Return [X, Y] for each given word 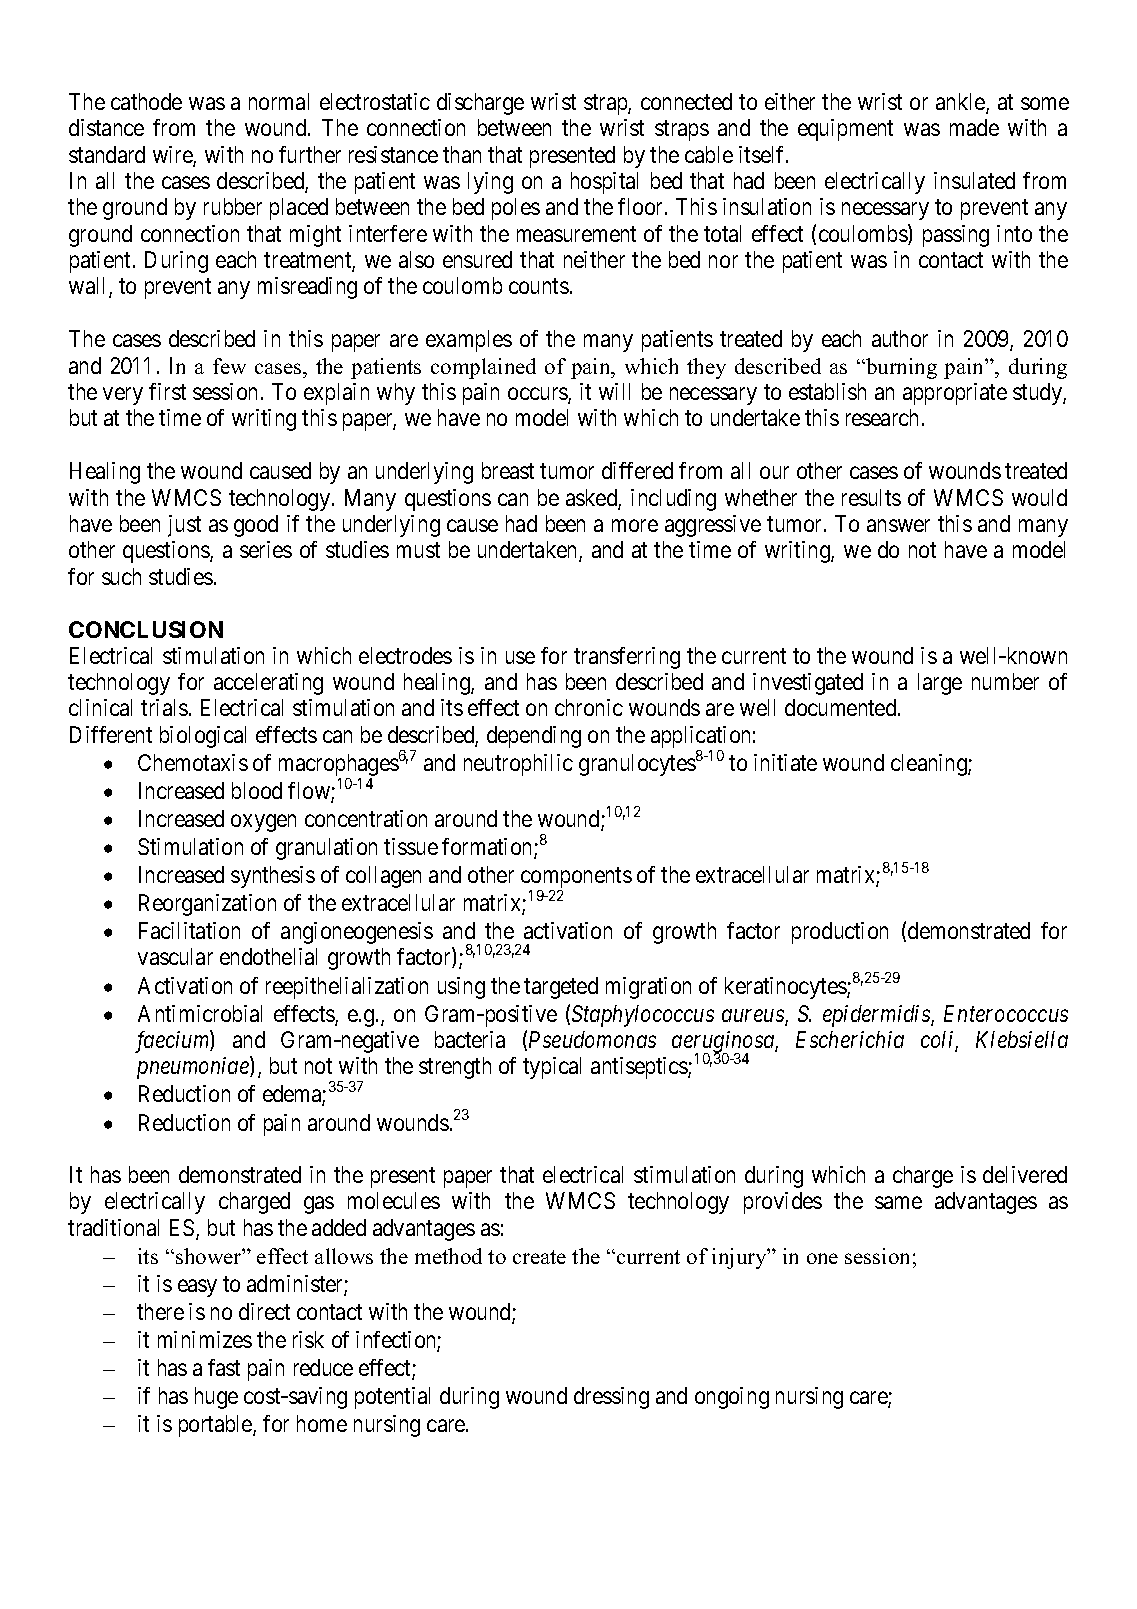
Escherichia [850, 1039]
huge [216, 1398]
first [167, 391]
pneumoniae [194, 1068]
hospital [604, 183]
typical [552, 1068]
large [940, 684]
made [974, 127]
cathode [146, 101]
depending [534, 737]
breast [508, 470]
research [882, 417]
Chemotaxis [193, 762]
